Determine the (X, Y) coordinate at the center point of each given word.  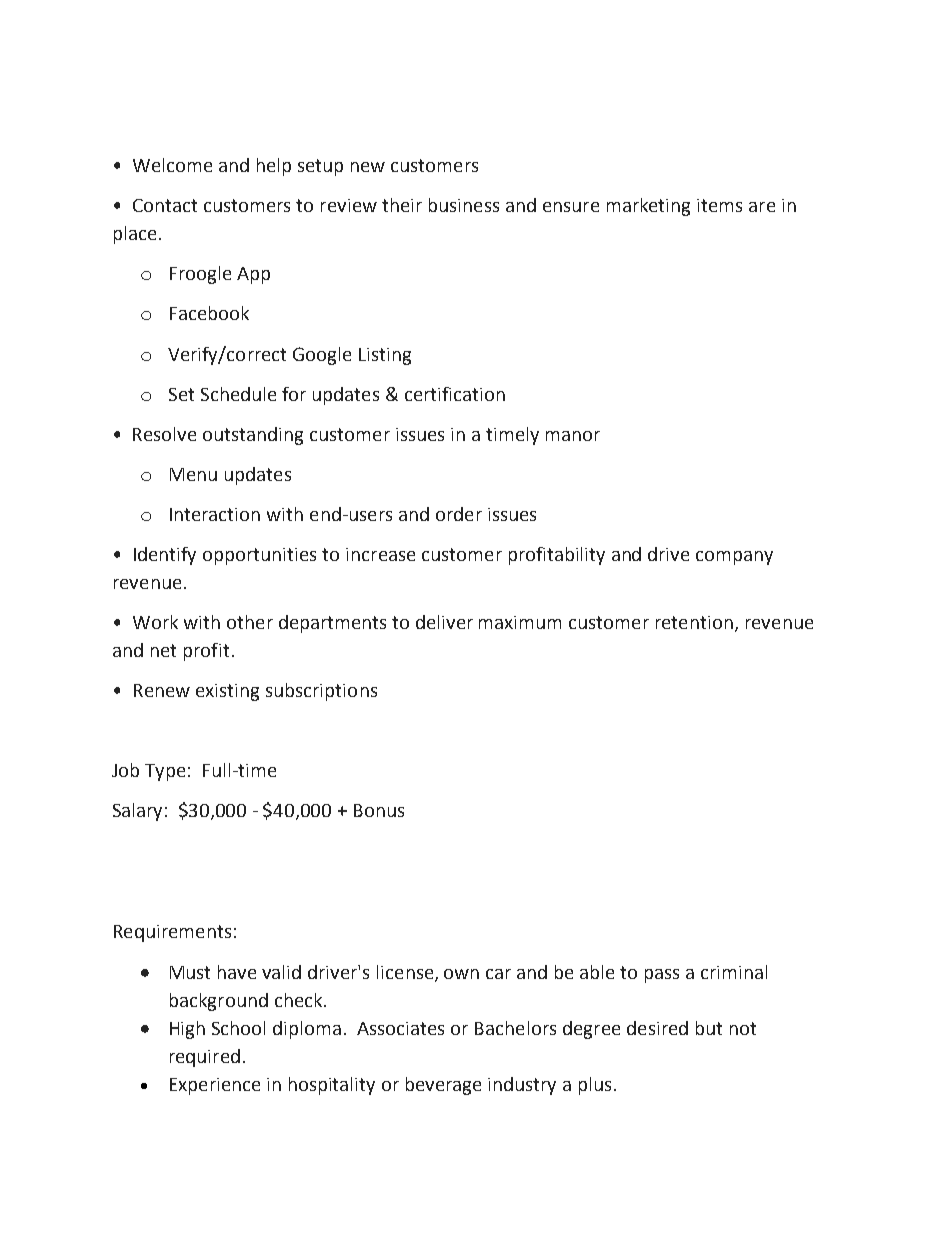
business (464, 205)
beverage (443, 1086)
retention (694, 622)
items (719, 205)
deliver (444, 622)
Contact (165, 205)
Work (155, 622)
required (205, 1058)
